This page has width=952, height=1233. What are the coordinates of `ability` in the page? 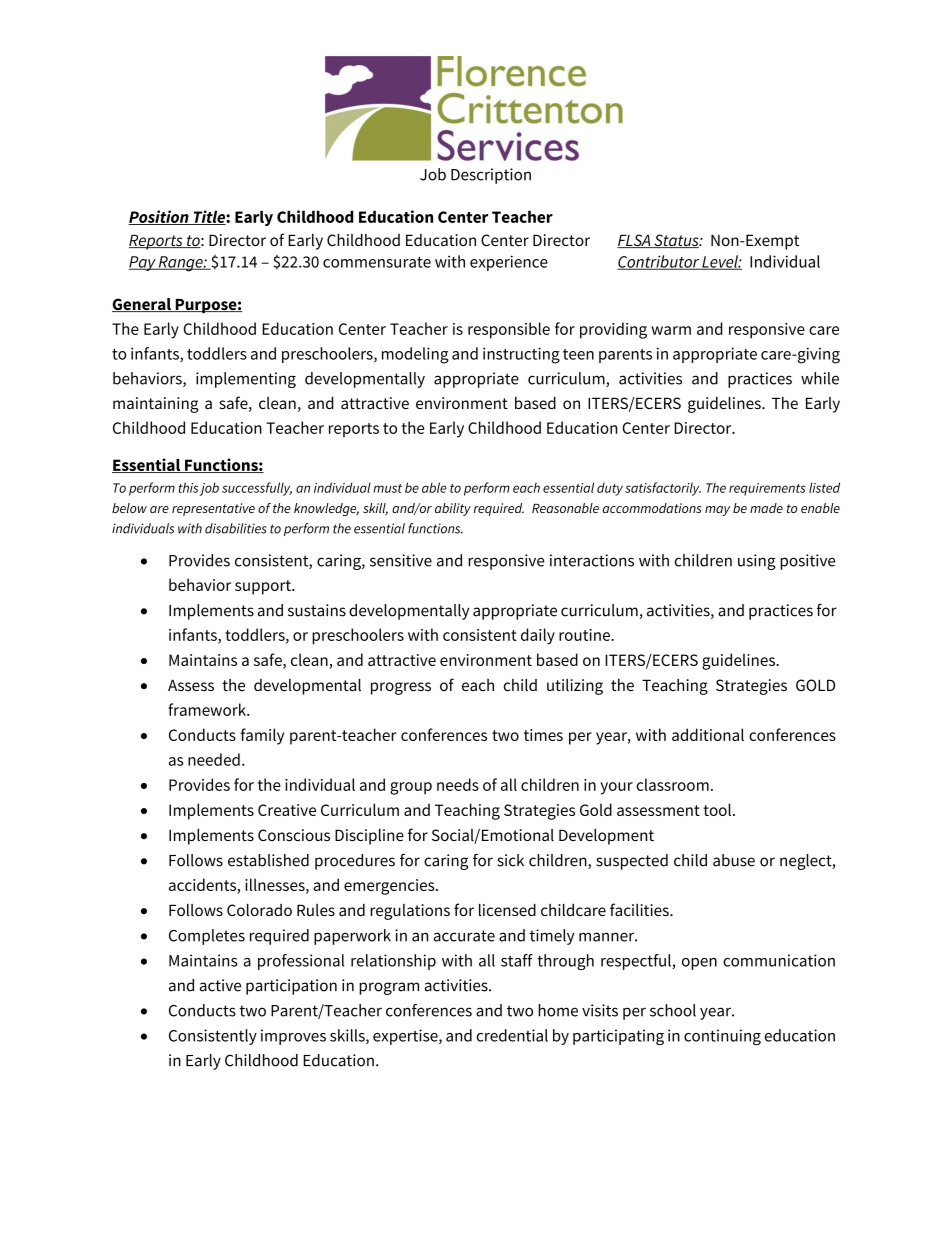 It's located at (453, 509).
